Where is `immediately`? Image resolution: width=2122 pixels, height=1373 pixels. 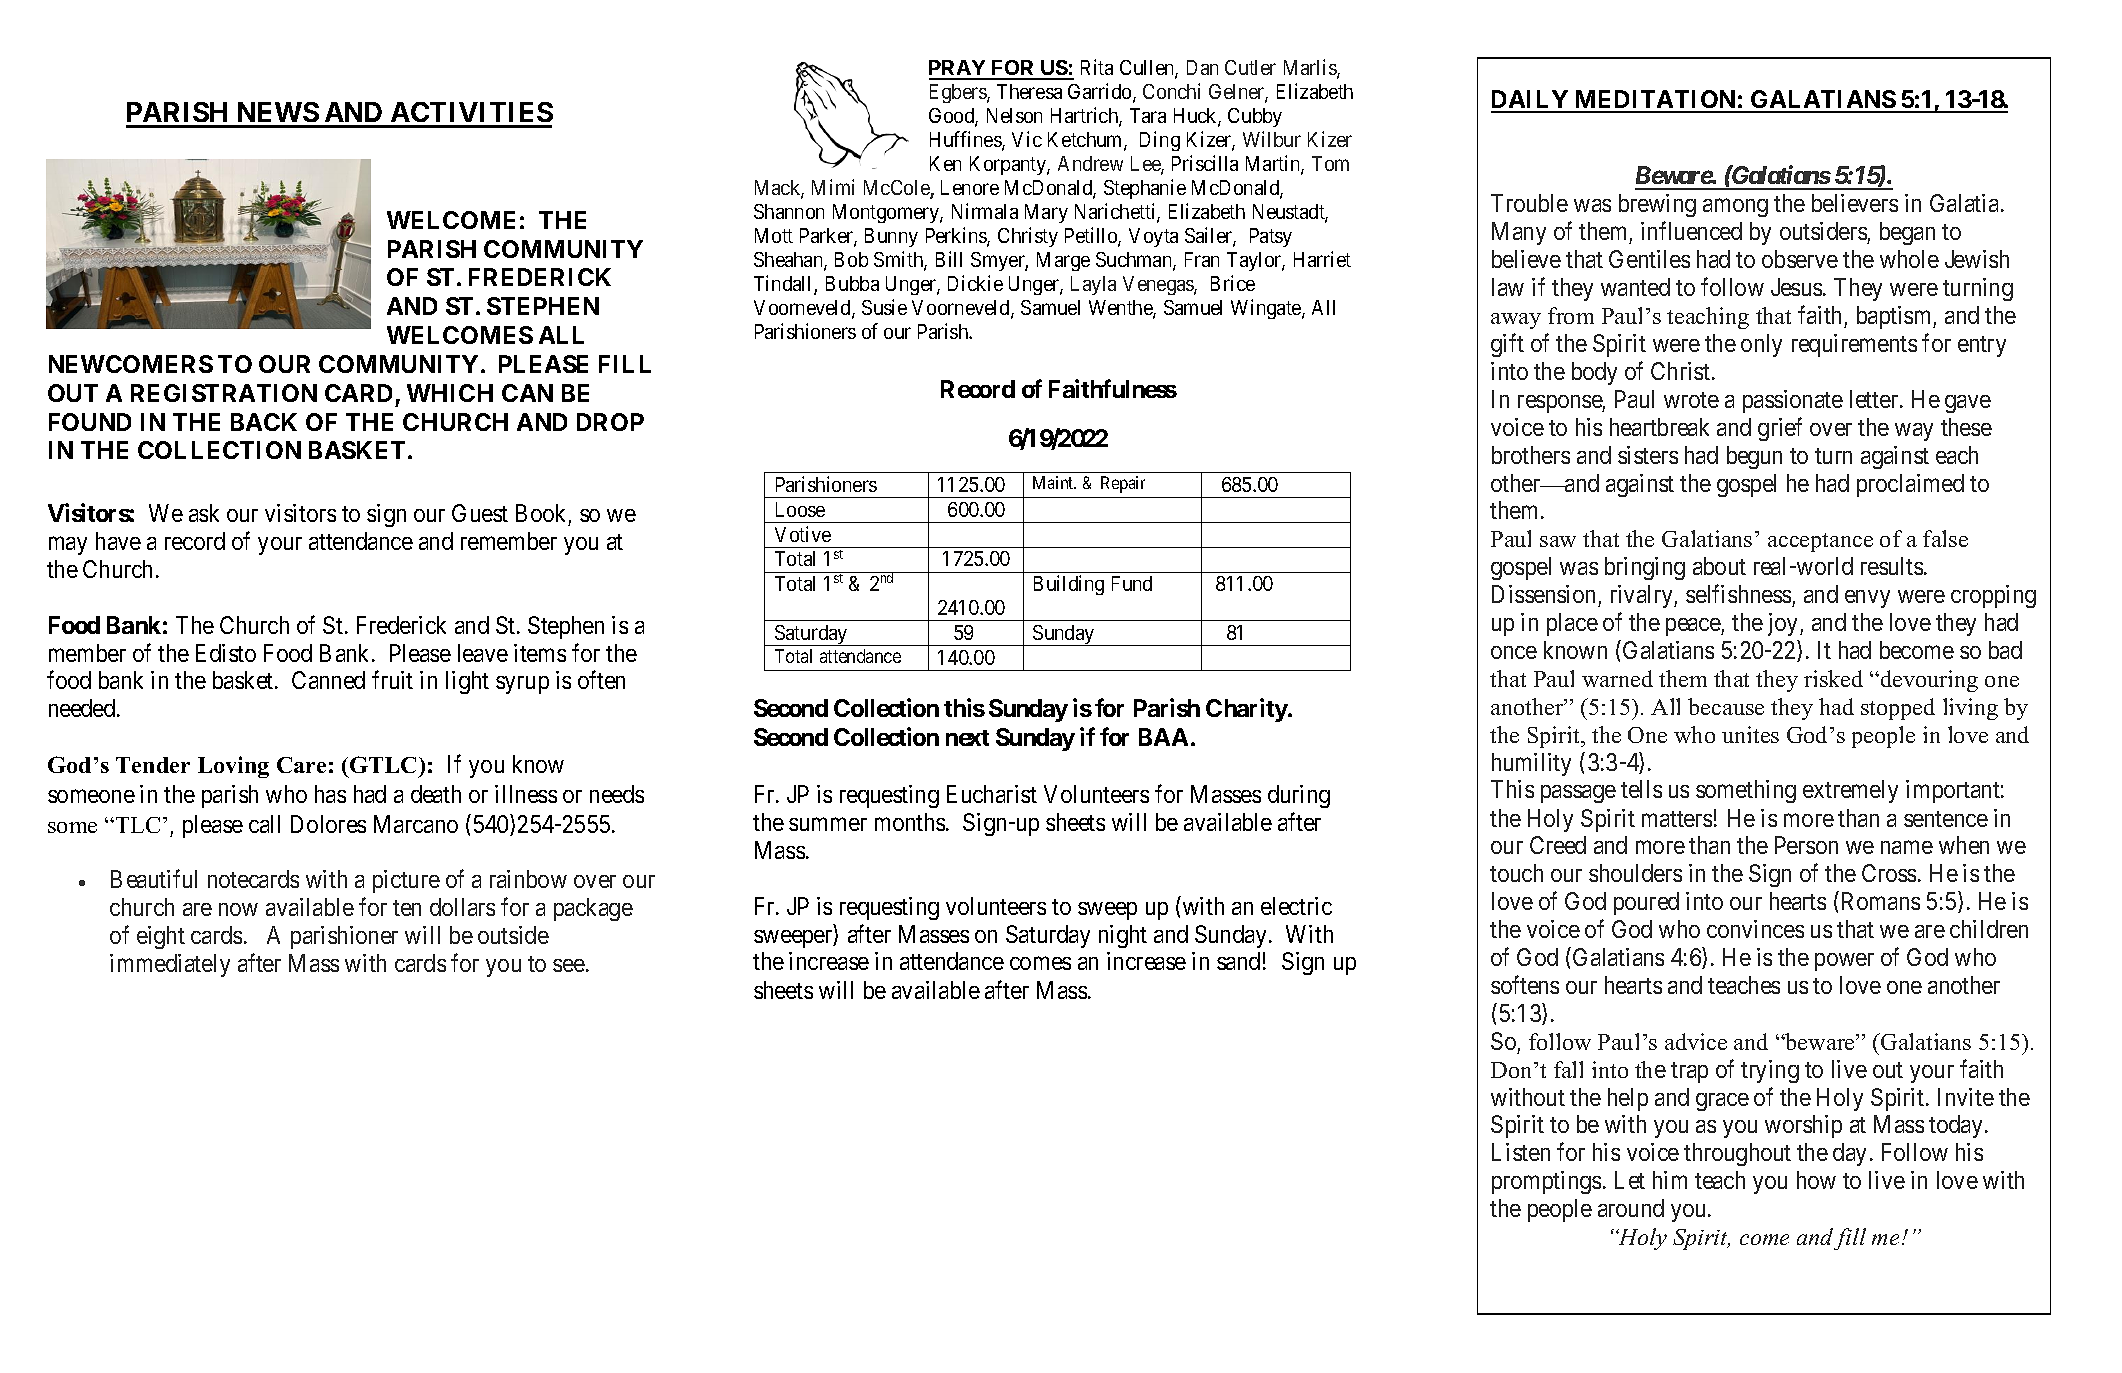
immediately is located at coordinates (170, 965).
